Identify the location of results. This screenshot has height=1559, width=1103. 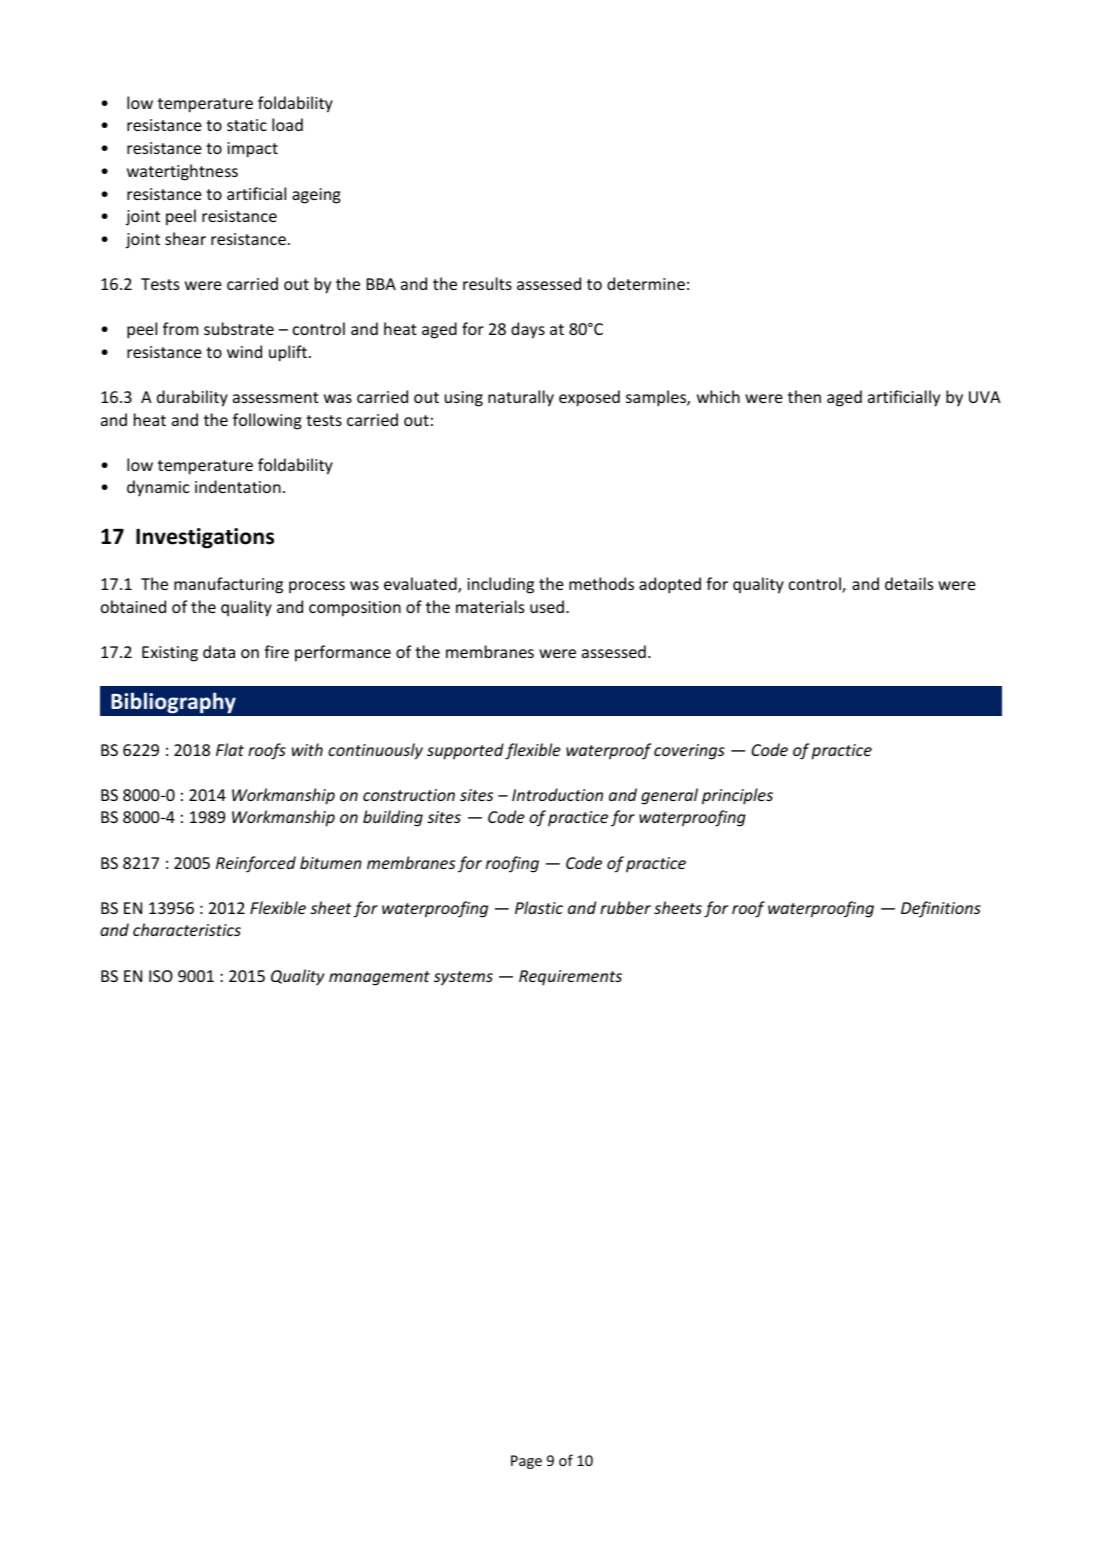
(487, 283).
